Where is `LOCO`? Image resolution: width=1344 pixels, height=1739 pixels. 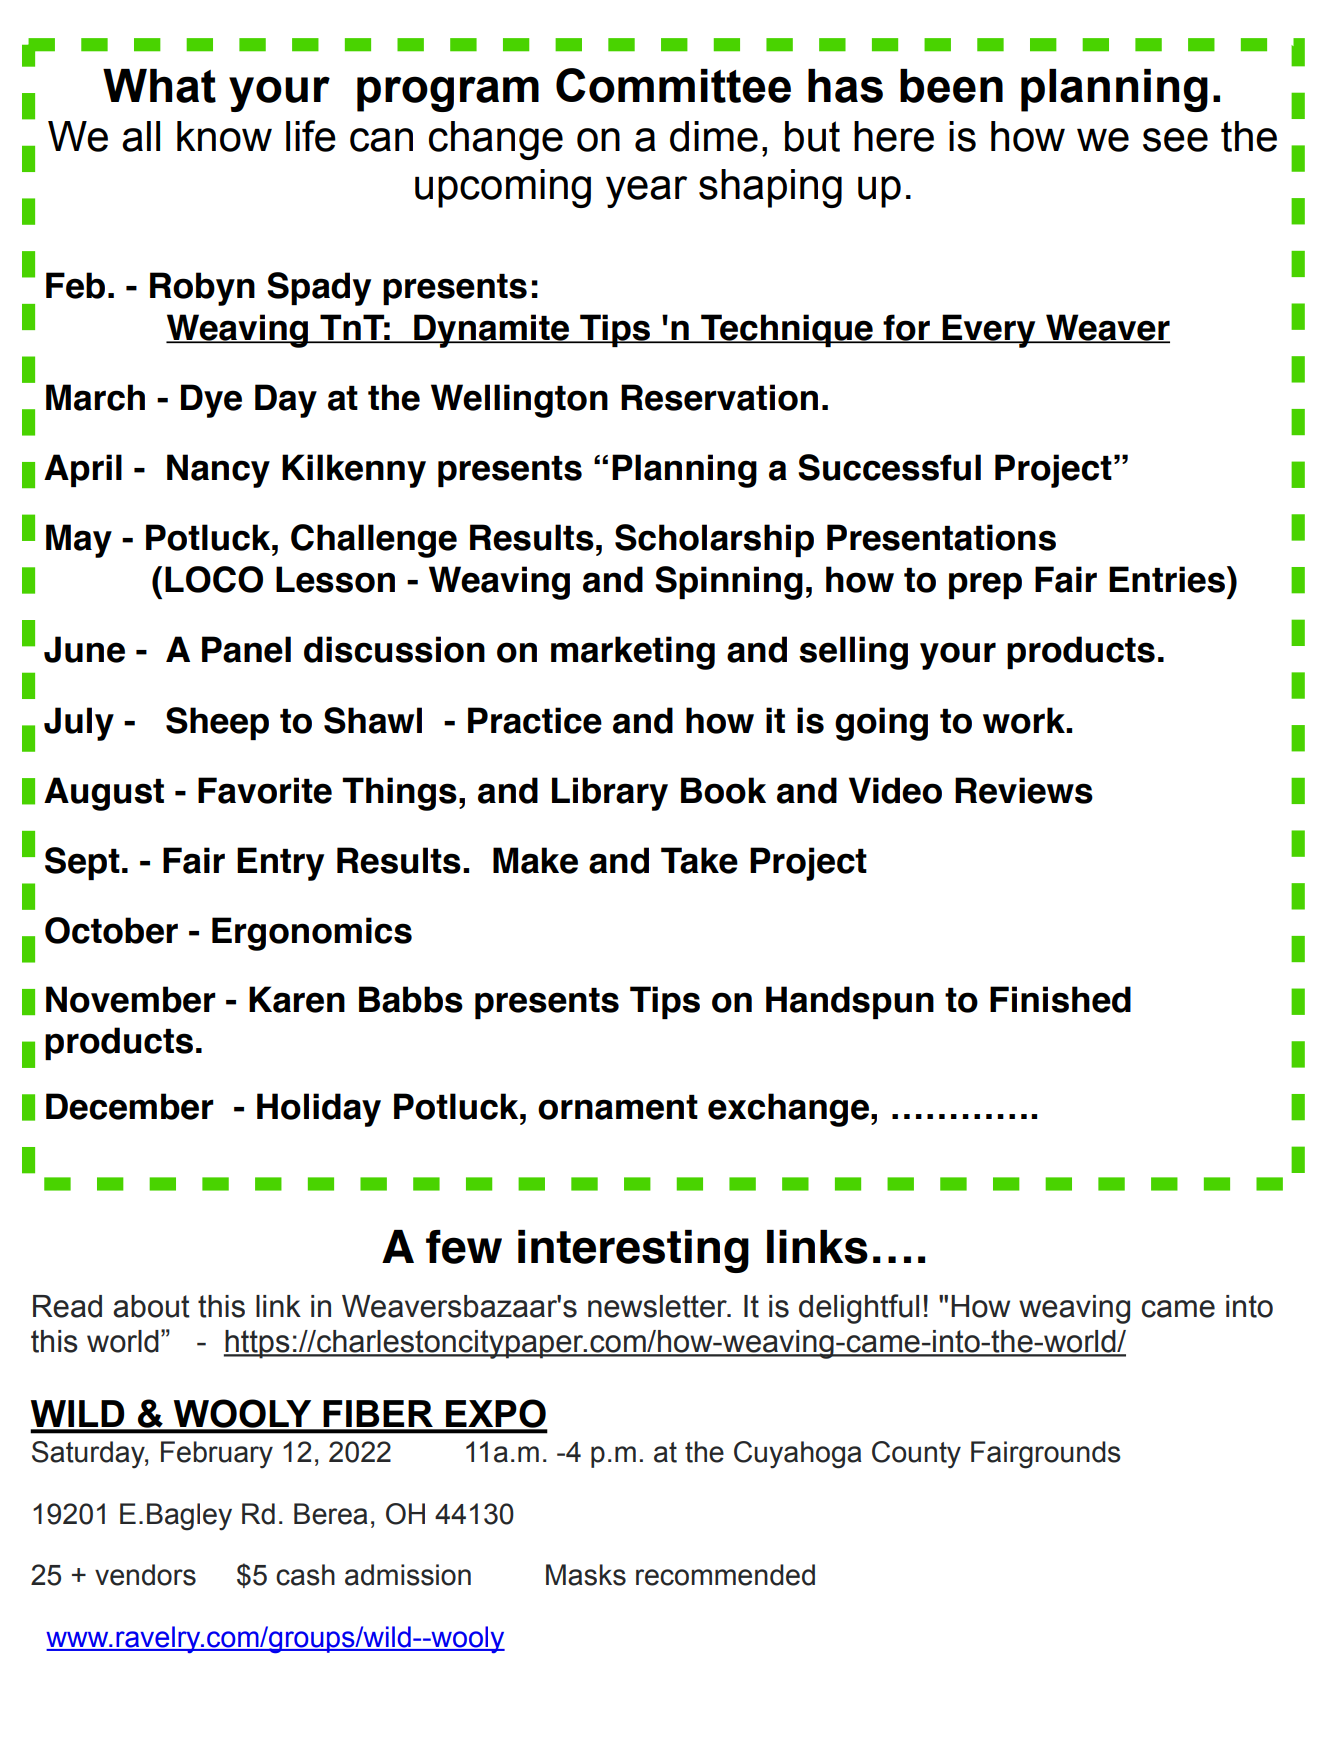 LOCO is located at coordinates (214, 579).
